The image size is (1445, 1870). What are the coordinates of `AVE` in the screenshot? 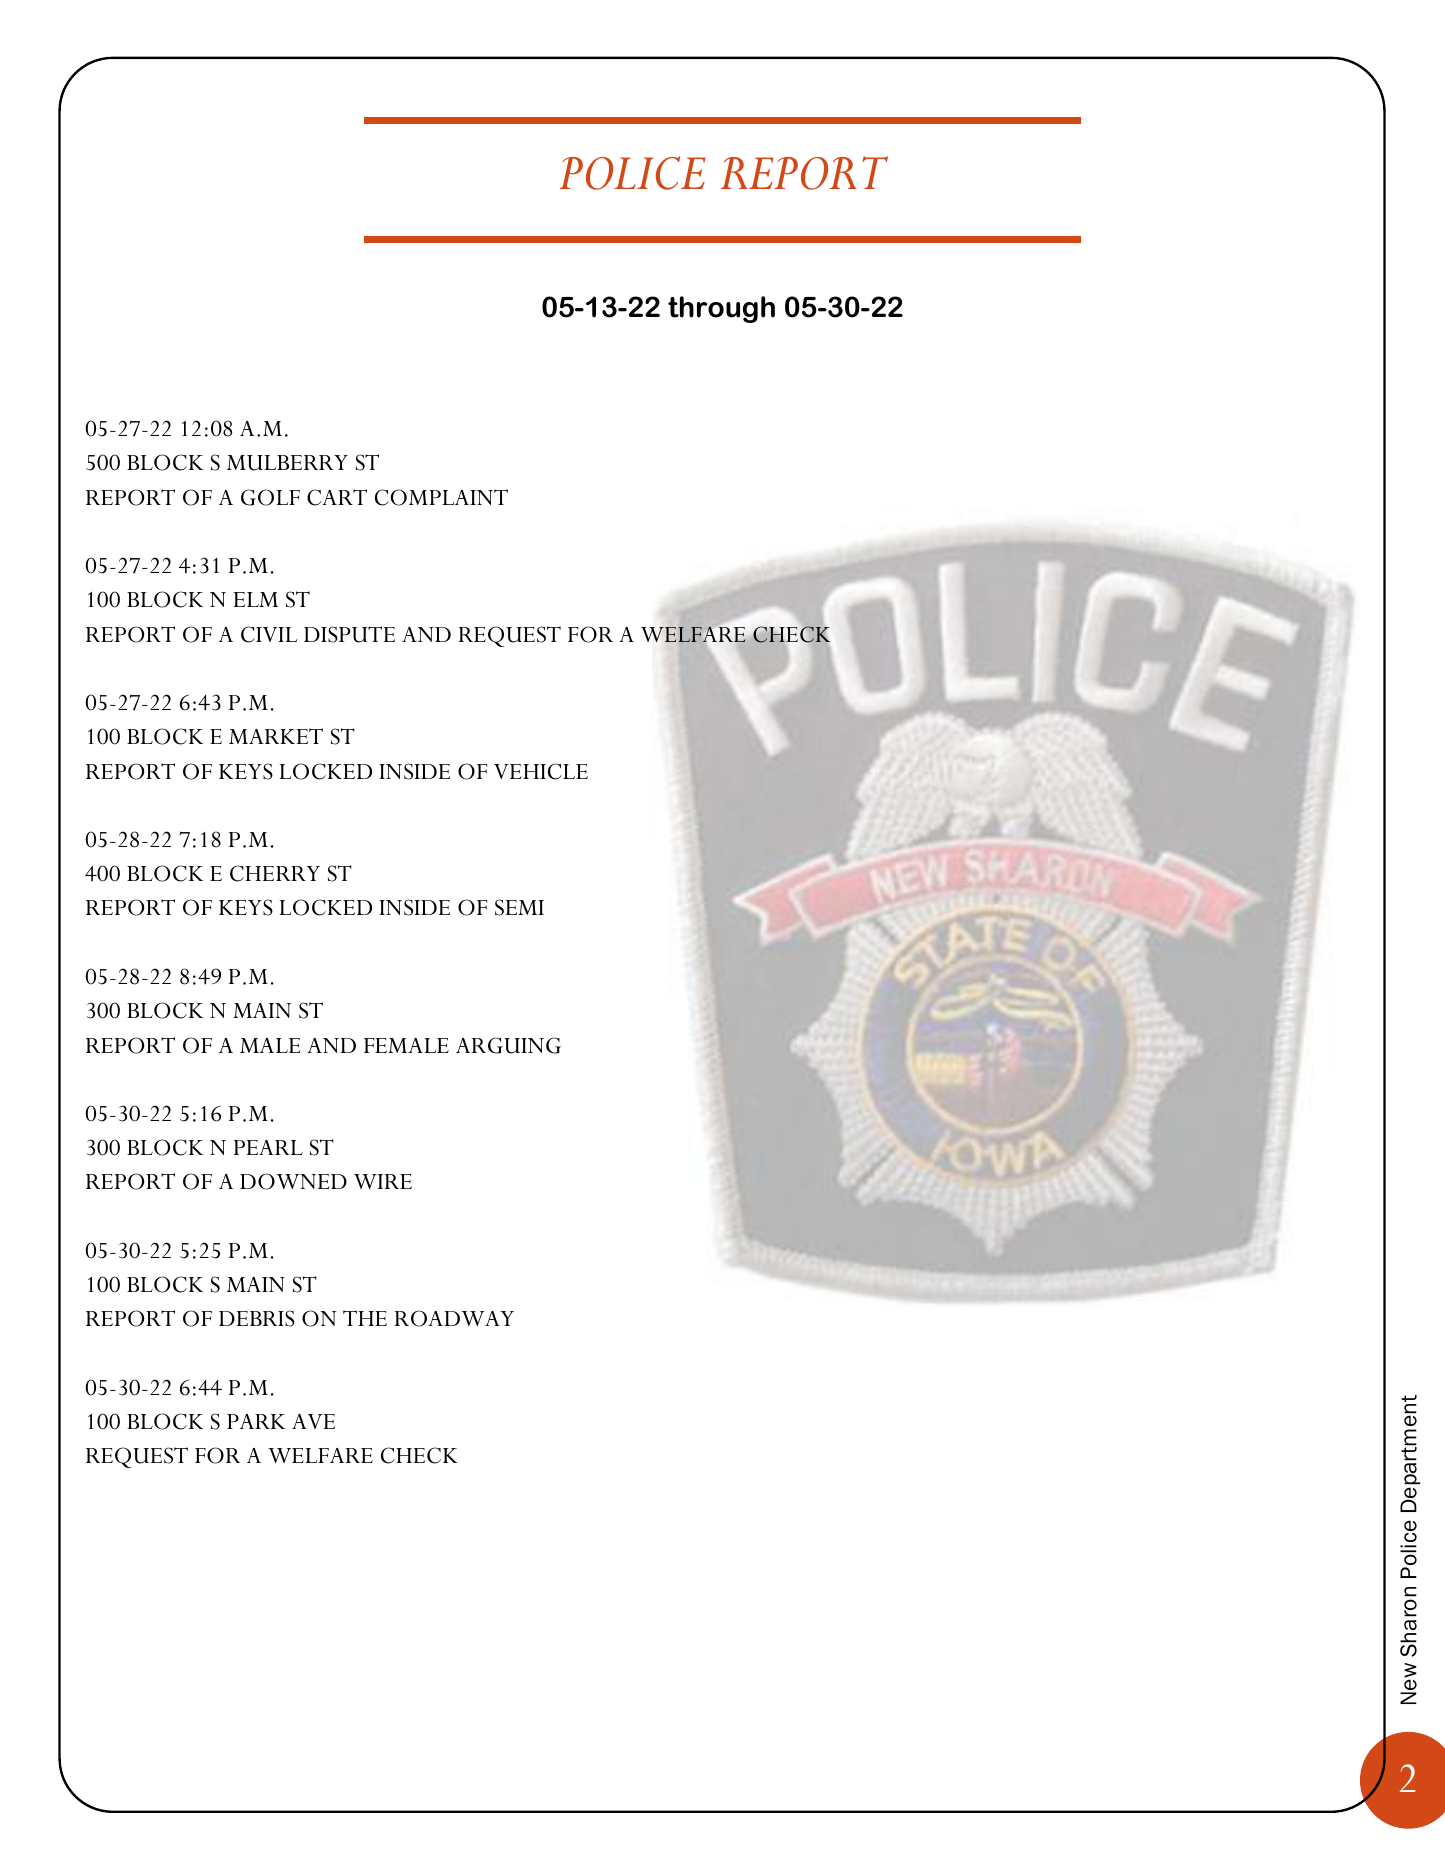 It's located at (313, 1421).
